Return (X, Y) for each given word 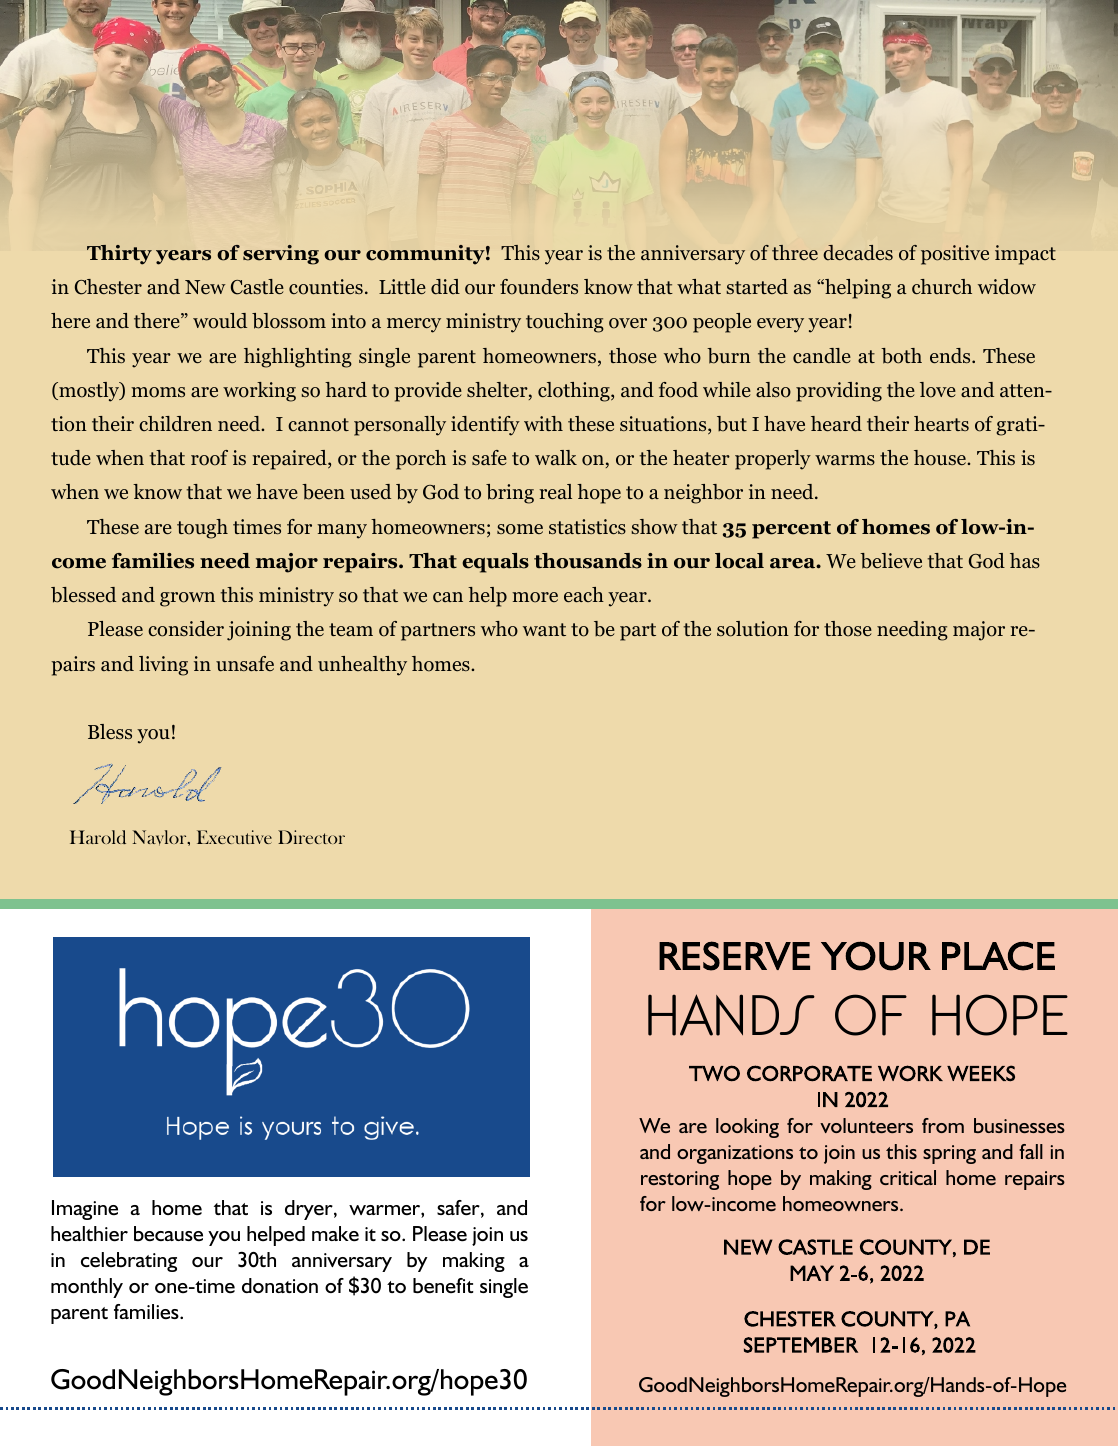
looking (747, 1128)
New (205, 287)
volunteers (866, 1125)
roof (209, 458)
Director (311, 837)
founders (539, 287)
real (555, 491)
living (163, 666)
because (168, 1234)
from (943, 1125)
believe (891, 561)
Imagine (85, 1210)
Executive (234, 837)
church (942, 286)
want (544, 629)
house (941, 458)
